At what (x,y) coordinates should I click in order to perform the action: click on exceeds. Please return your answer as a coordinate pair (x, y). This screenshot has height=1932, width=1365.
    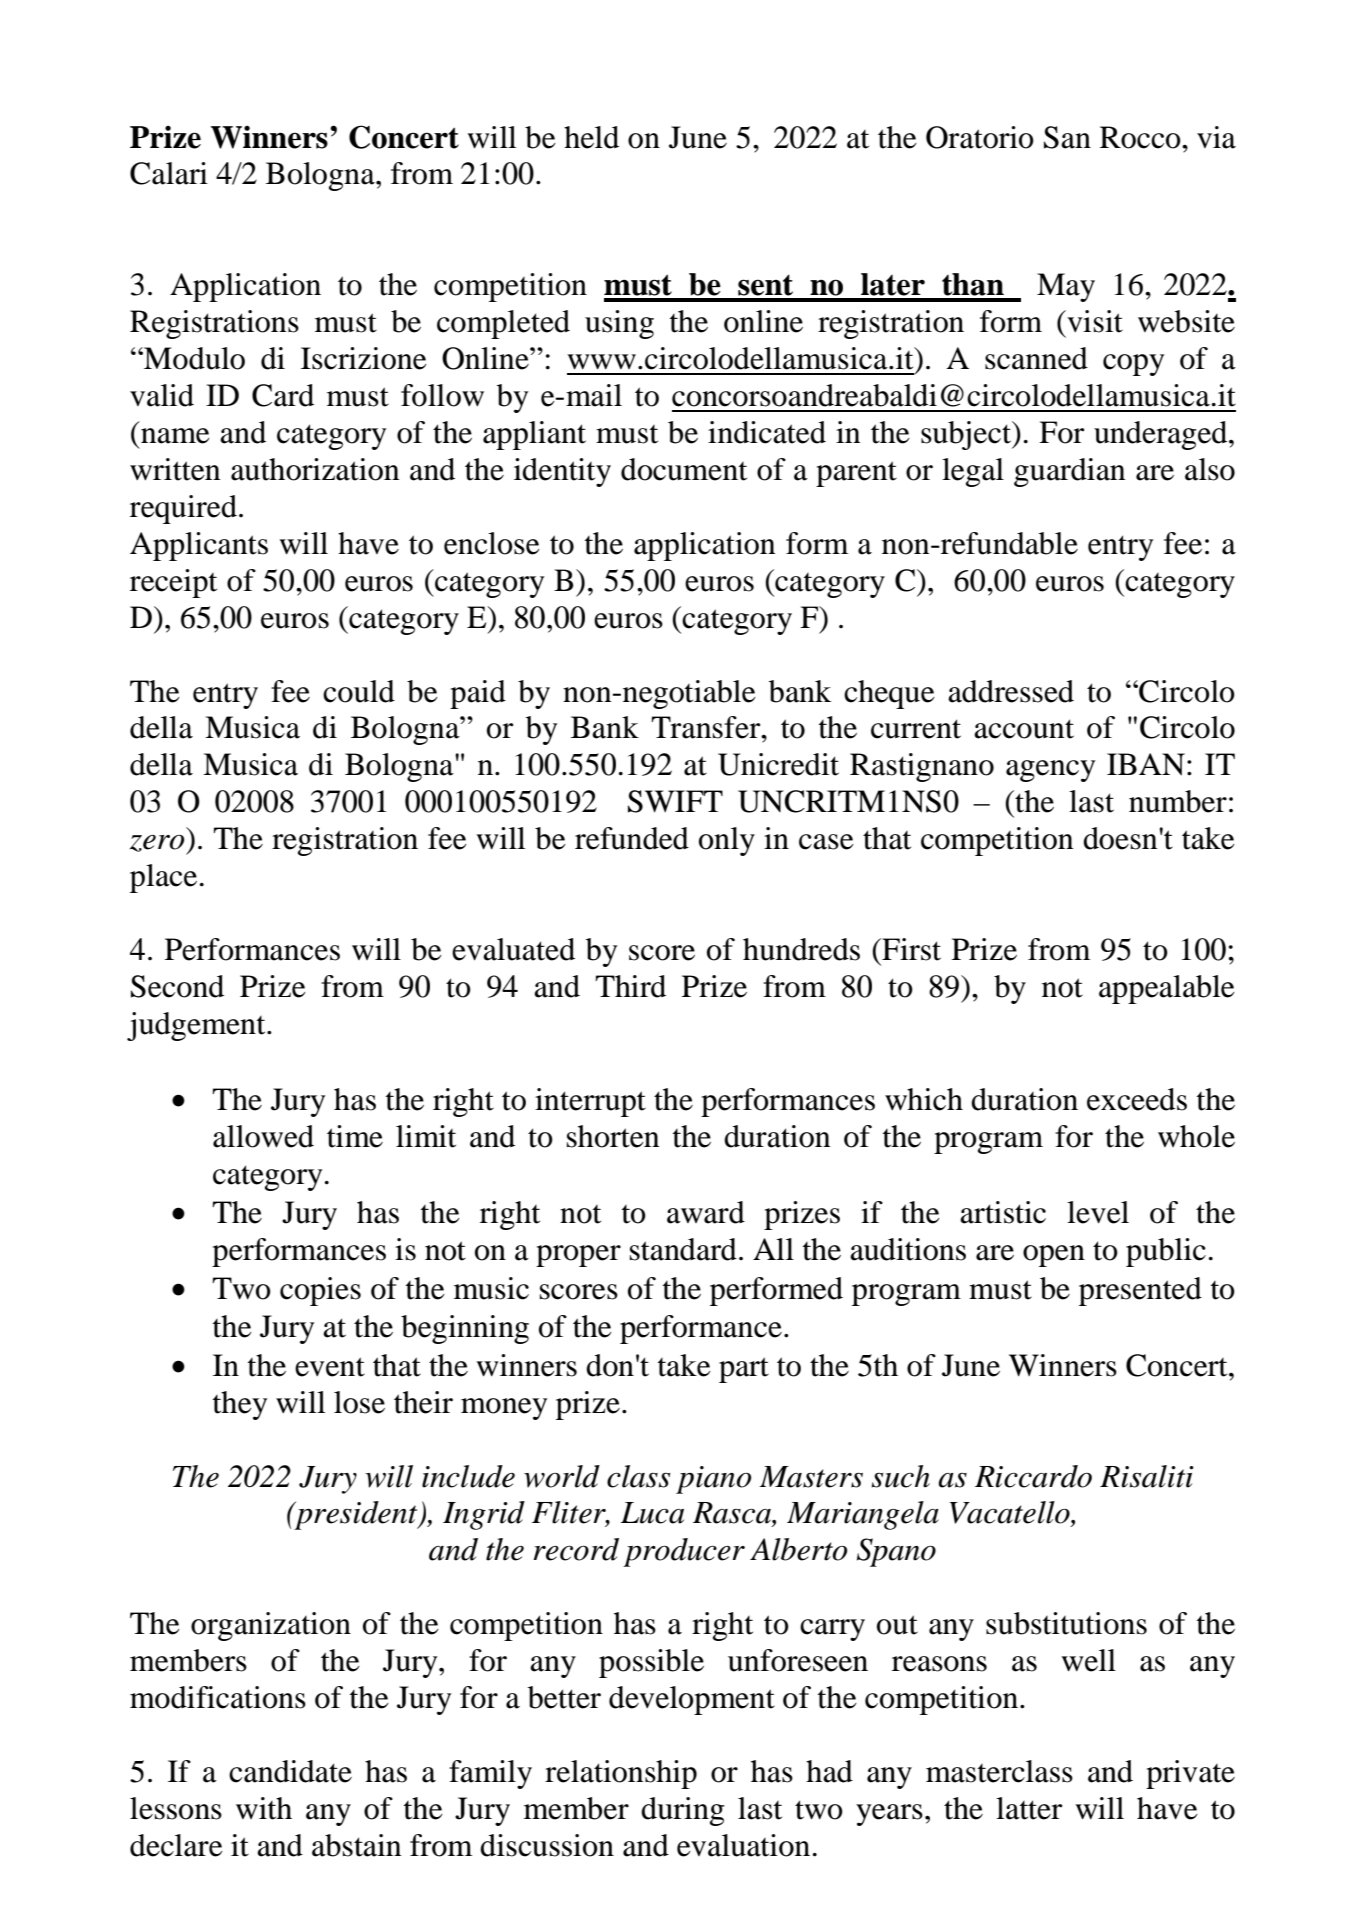
    Looking at the image, I should click on (1137, 1099).
